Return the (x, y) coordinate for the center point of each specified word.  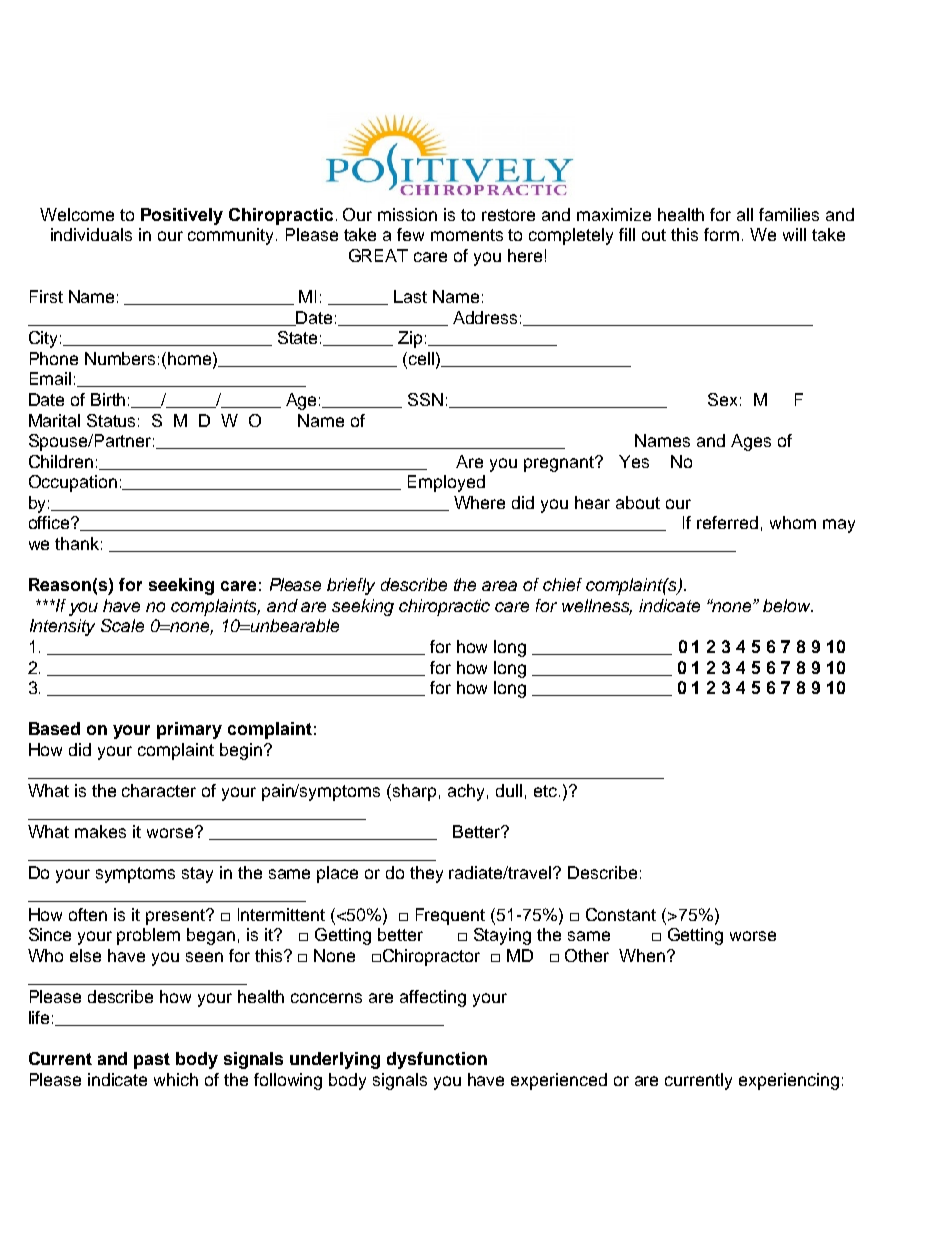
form (721, 234)
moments (467, 235)
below (788, 605)
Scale (122, 625)
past (152, 1061)
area (499, 586)
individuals (91, 234)
